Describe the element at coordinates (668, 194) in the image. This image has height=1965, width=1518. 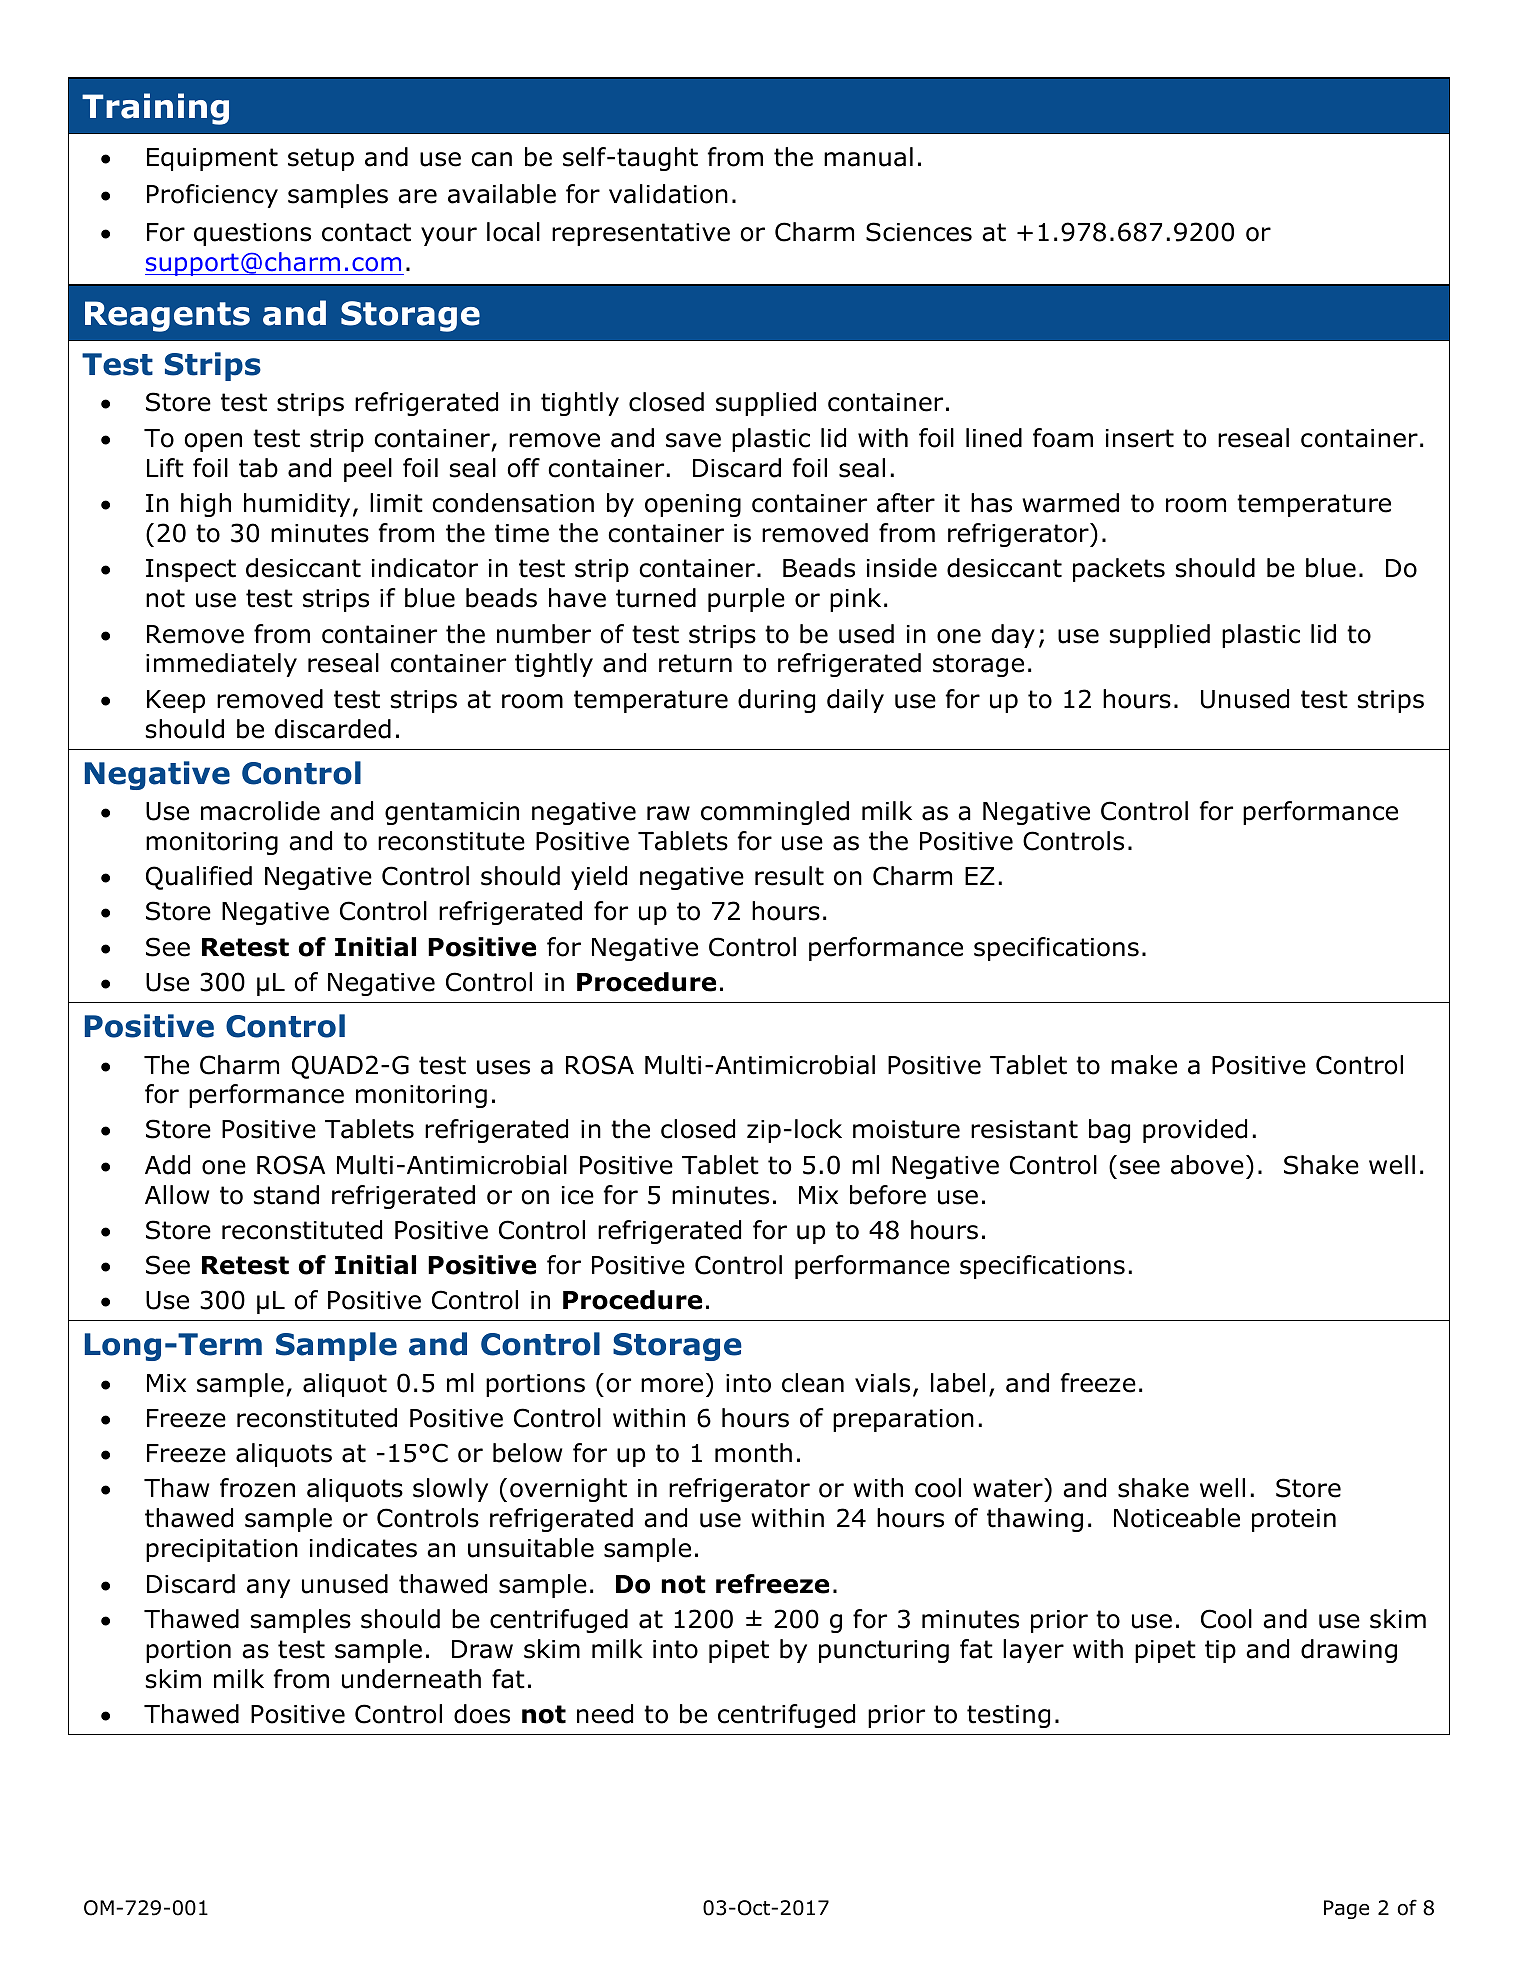
I see `validation` at that location.
